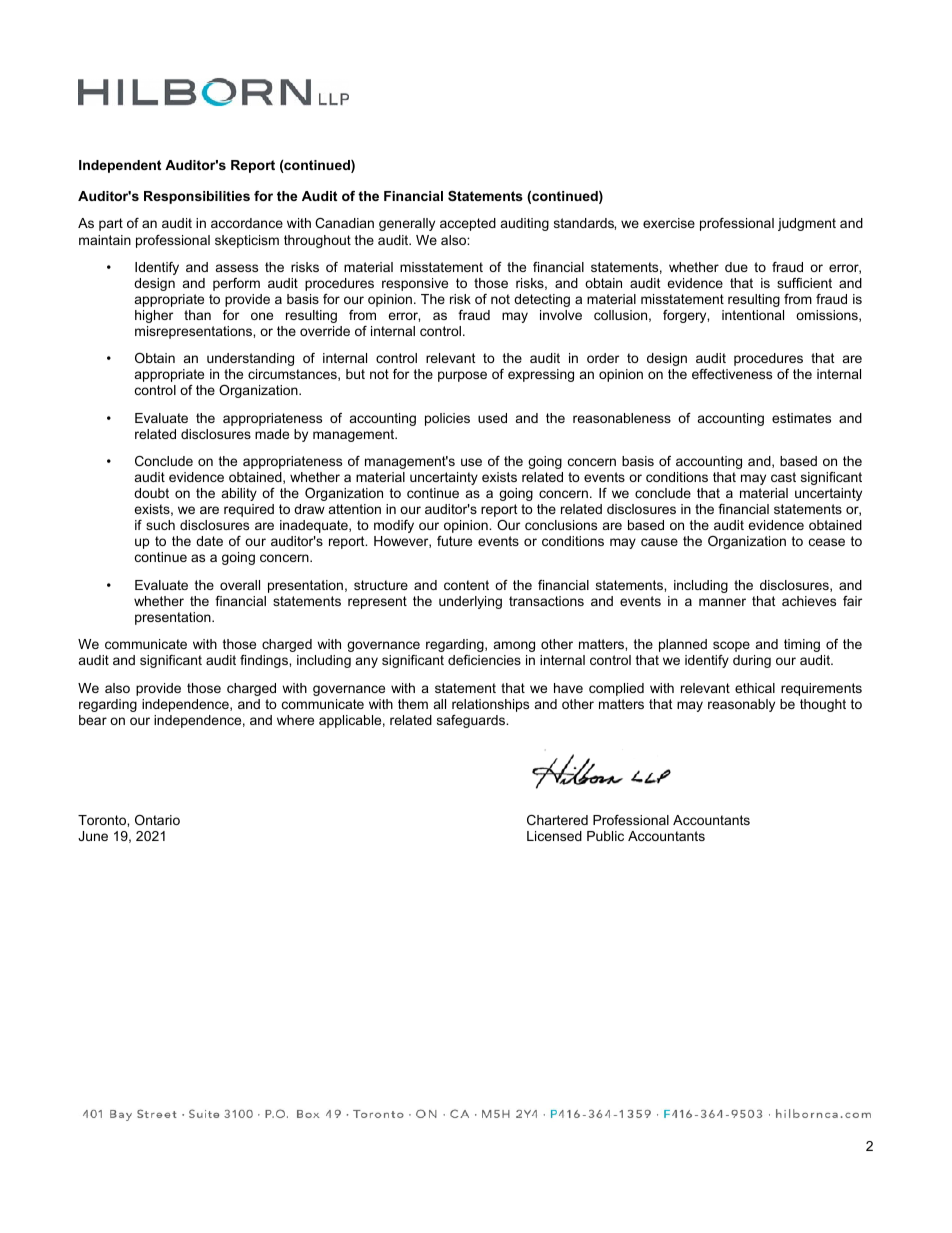 This image has height=1233, width=952. What do you see at coordinates (542, 300) in the image?
I see `detecting` at bounding box center [542, 300].
